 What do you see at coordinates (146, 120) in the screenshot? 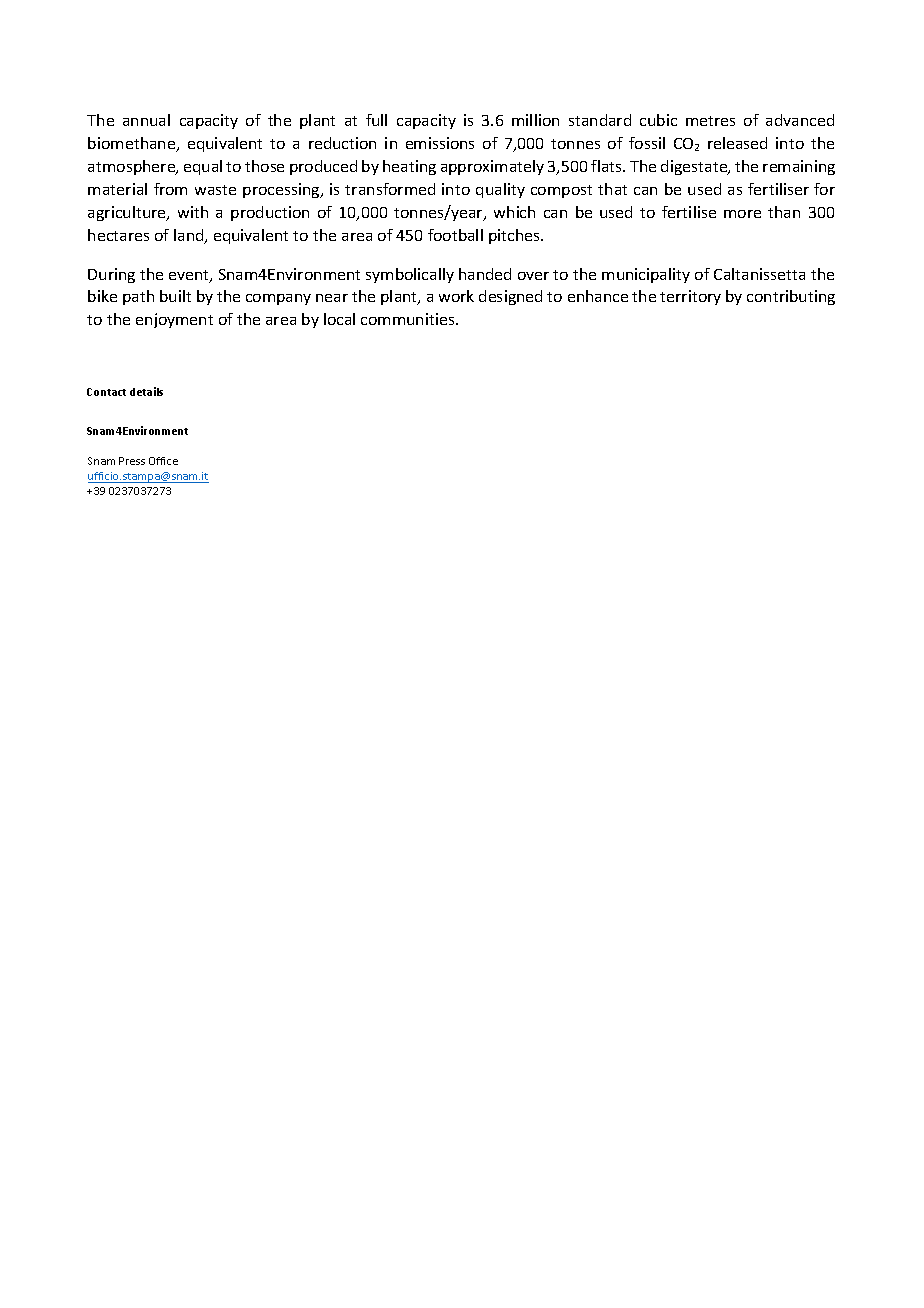
I see `annual` at bounding box center [146, 120].
